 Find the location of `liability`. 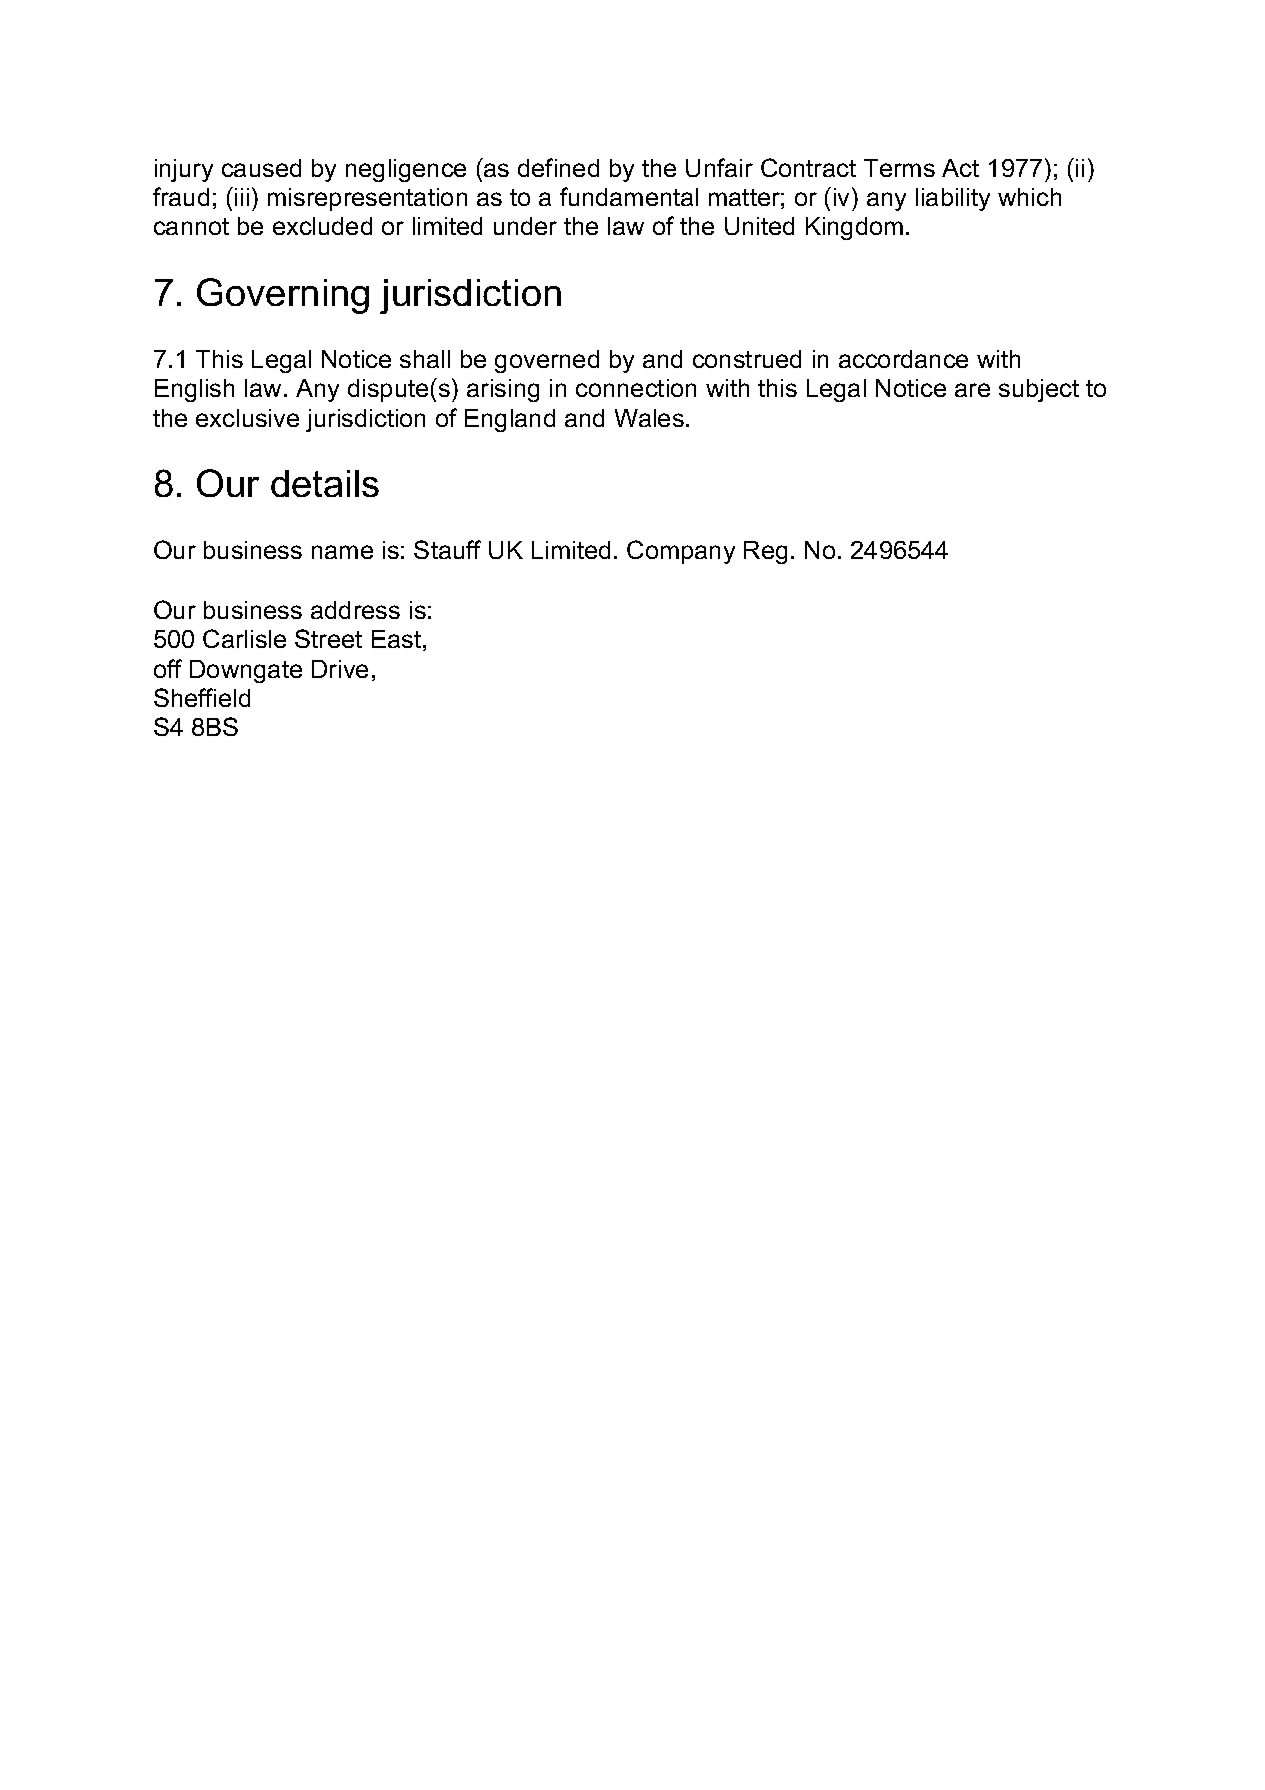

liability is located at coordinates (953, 199).
